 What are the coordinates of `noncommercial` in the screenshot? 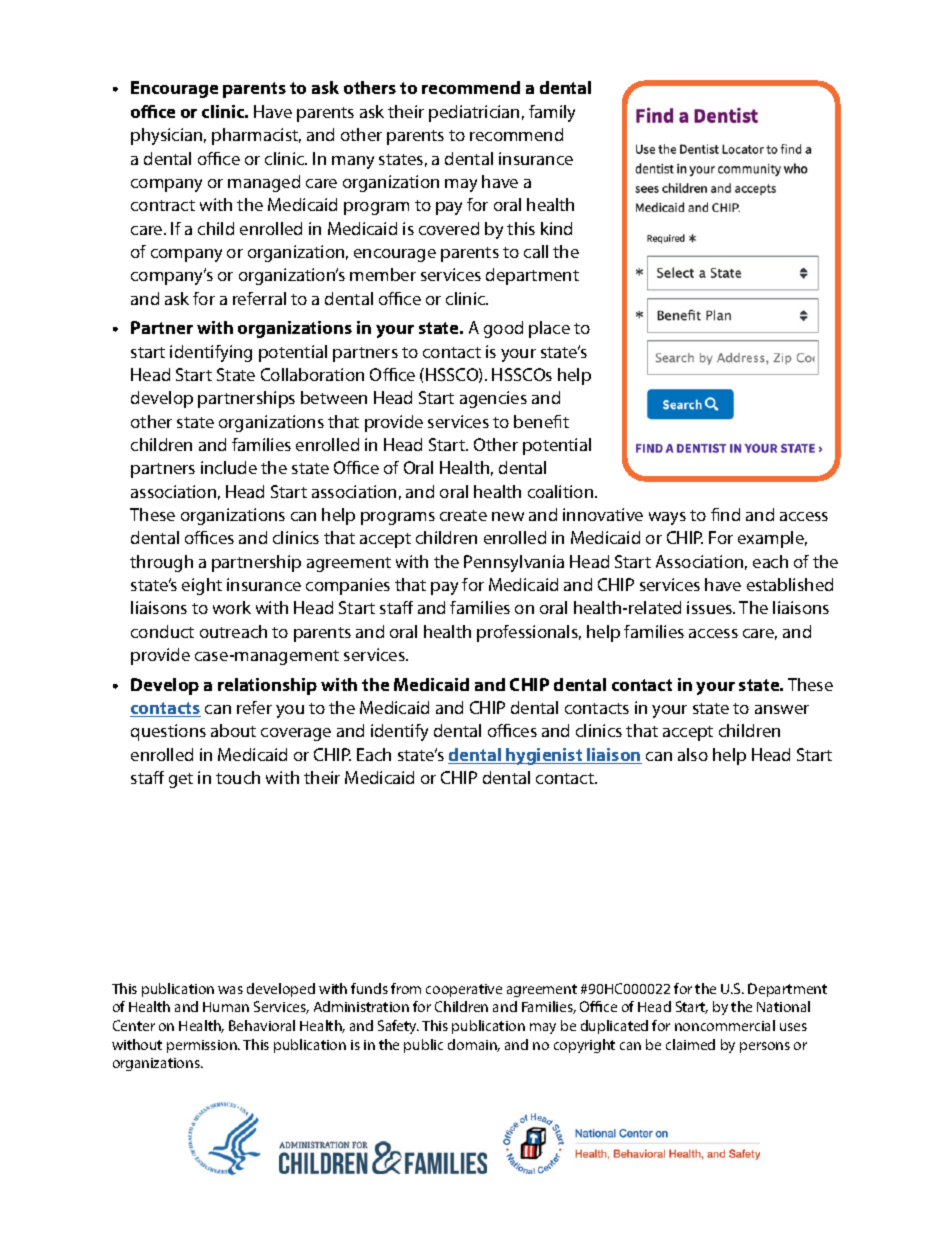 It's located at (725, 1025).
